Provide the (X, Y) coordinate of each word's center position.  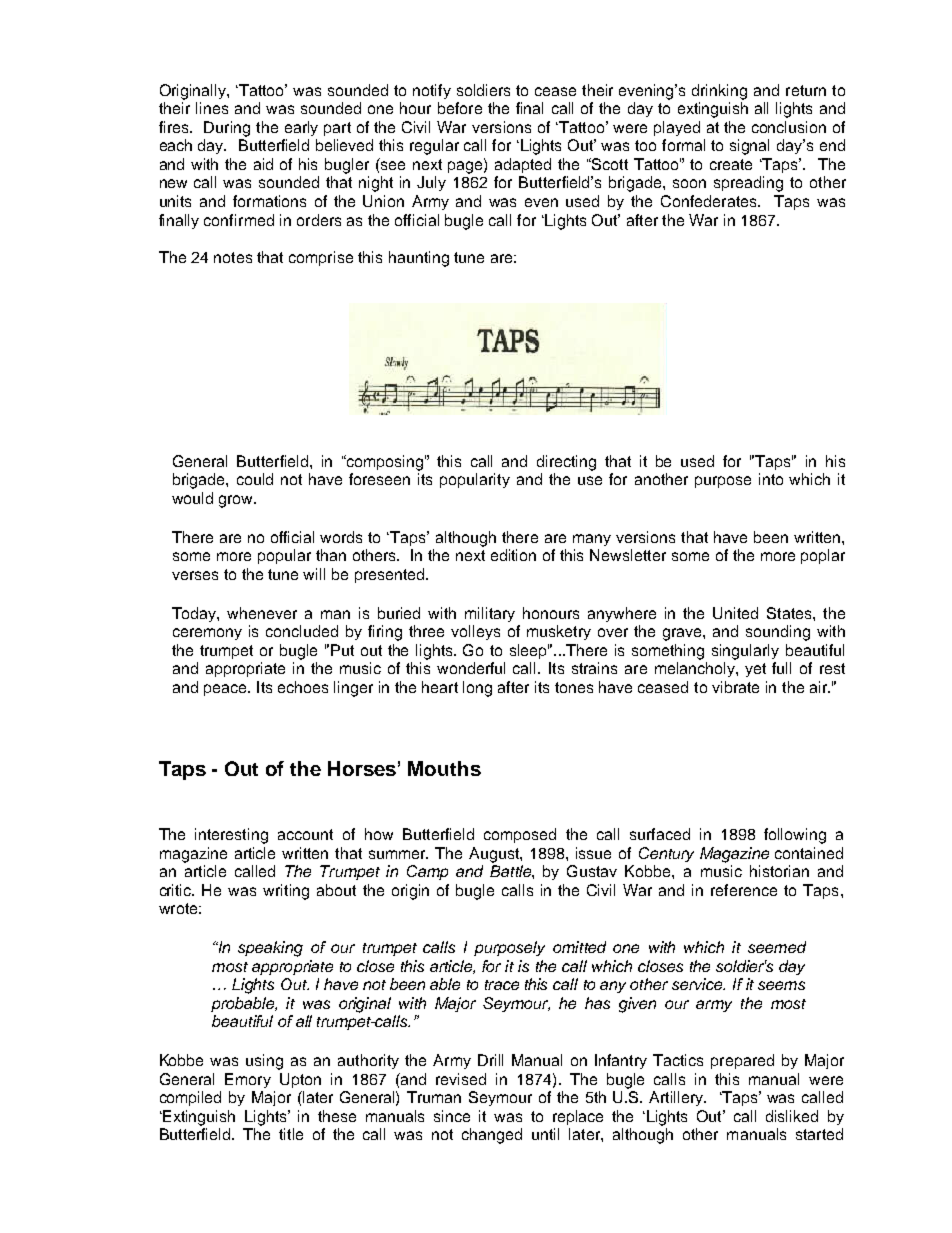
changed (492, 1136)
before (460, 108)
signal (749, 147)
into (771, 479)
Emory (248, 1080)
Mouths (444, 768)
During (227, 129)
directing (566, 463)
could (255, 479)
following (795, 836)
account (305, 834)
